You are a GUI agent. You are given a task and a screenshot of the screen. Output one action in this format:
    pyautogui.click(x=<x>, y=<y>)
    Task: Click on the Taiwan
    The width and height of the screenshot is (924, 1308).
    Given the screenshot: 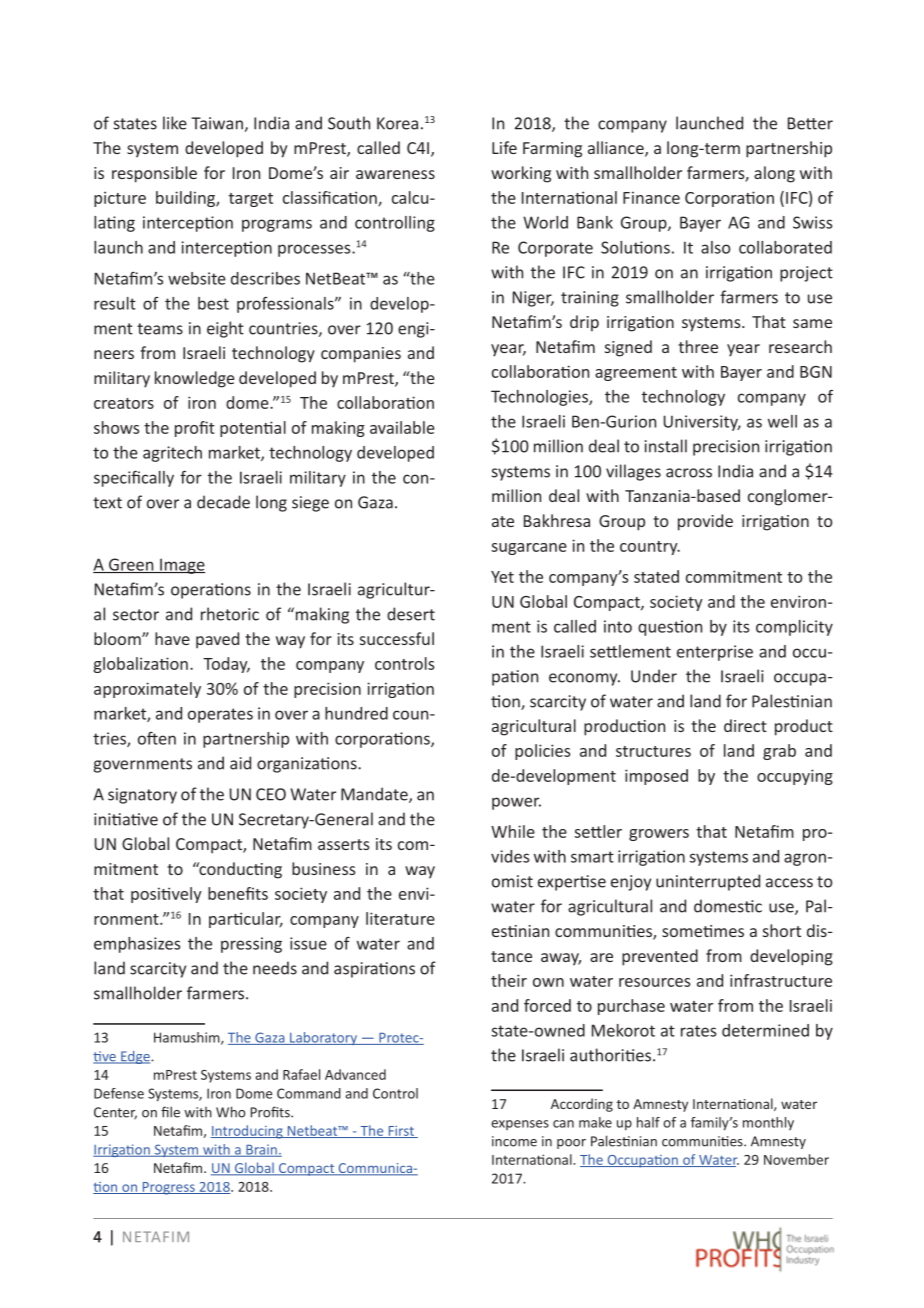 What is the action you would take?
    pyautogui.click(x=217, y=123)
